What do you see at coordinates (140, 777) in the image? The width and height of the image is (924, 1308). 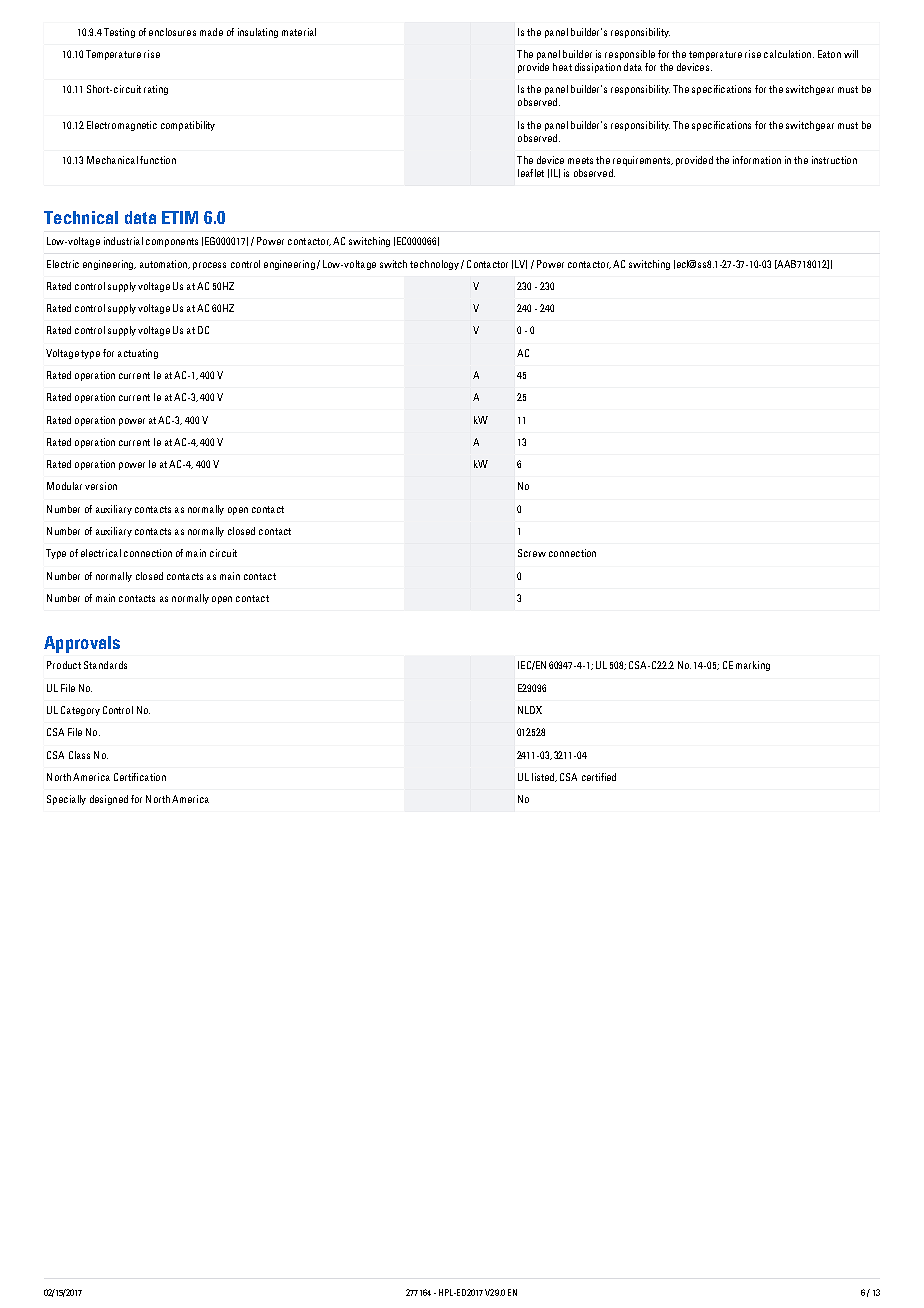 I see `Certification` at bounding box center [140, 777].
